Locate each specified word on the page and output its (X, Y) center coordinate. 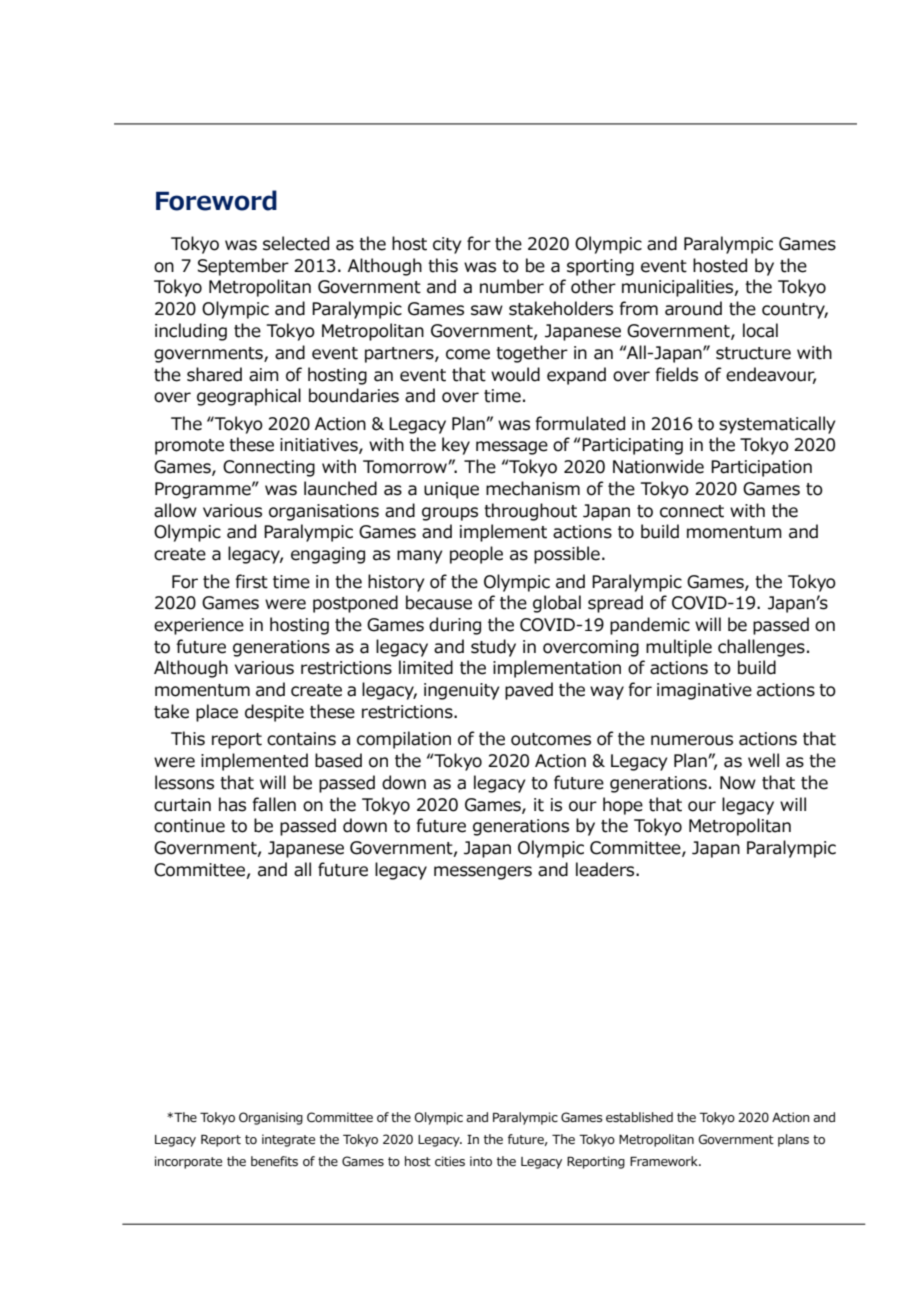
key (456, 446)
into (481, 1161)
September (243, 267)
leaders (606, 869)
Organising (271, 1118)
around (693, 308)
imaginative (704, 691)
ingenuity (461, 691)
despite (274, 713)
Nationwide (658, 466)
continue (189, 826)
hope (623, 806)
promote (189, 447)
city (447, 245)
